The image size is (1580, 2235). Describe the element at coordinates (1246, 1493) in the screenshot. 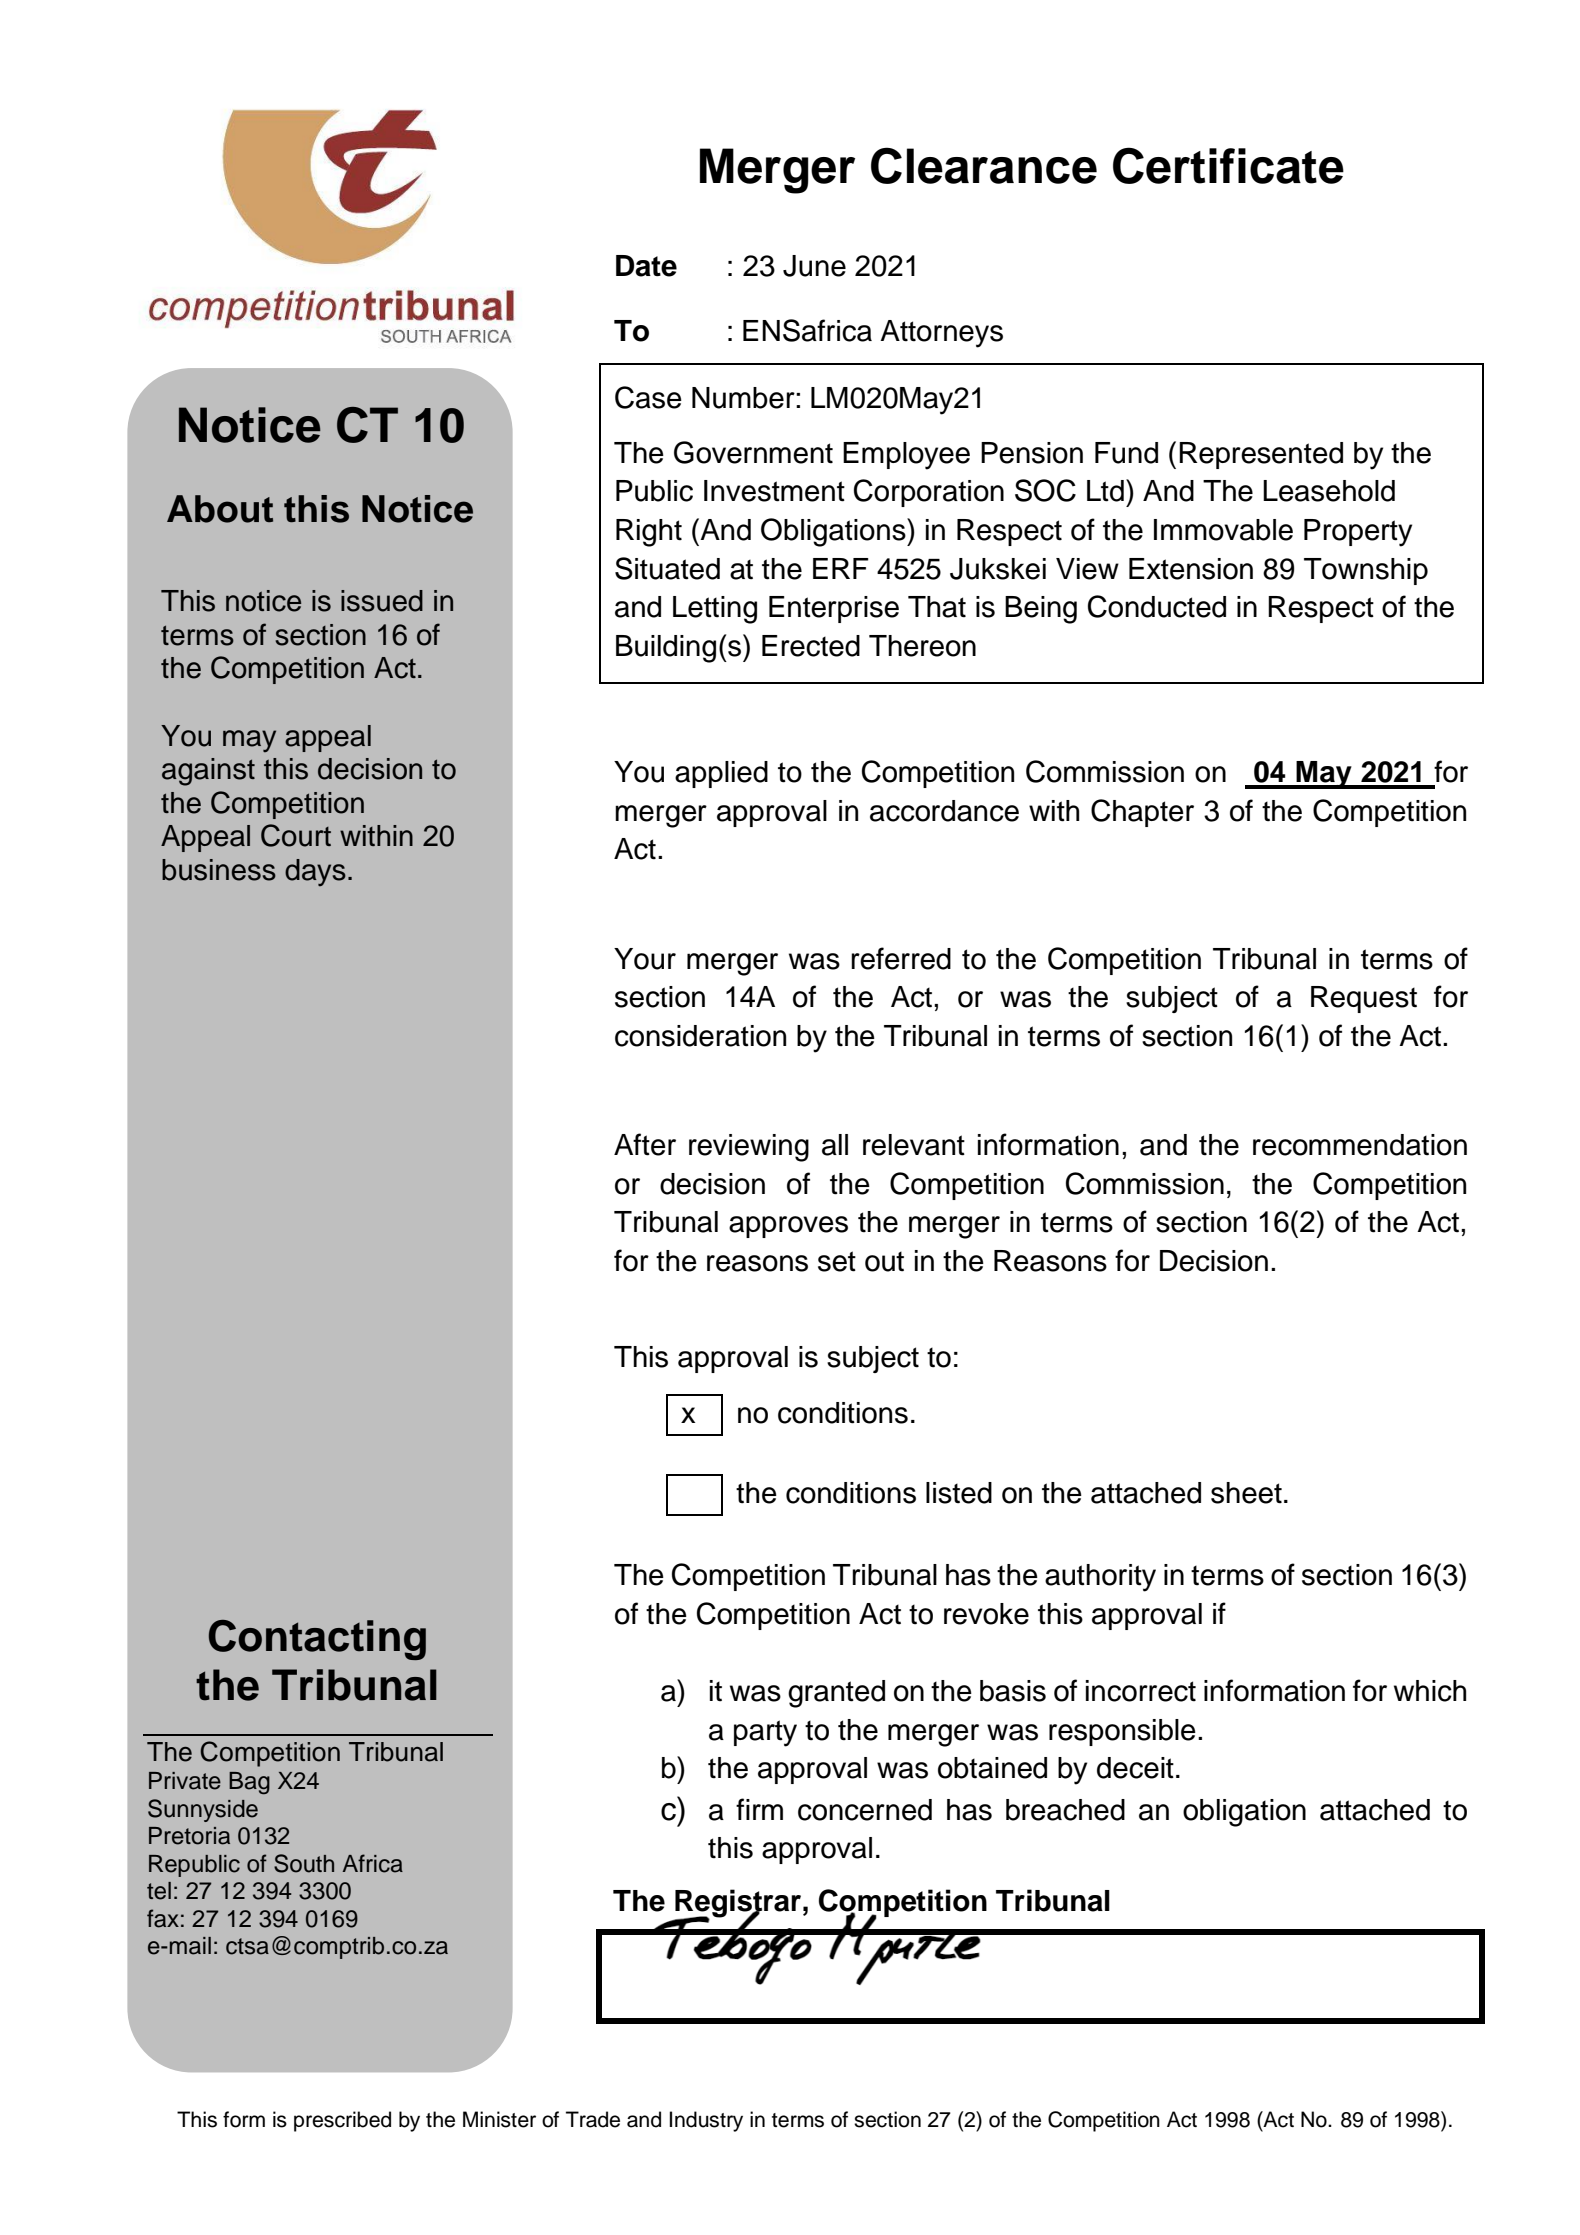

I see `sheet` at that location.
